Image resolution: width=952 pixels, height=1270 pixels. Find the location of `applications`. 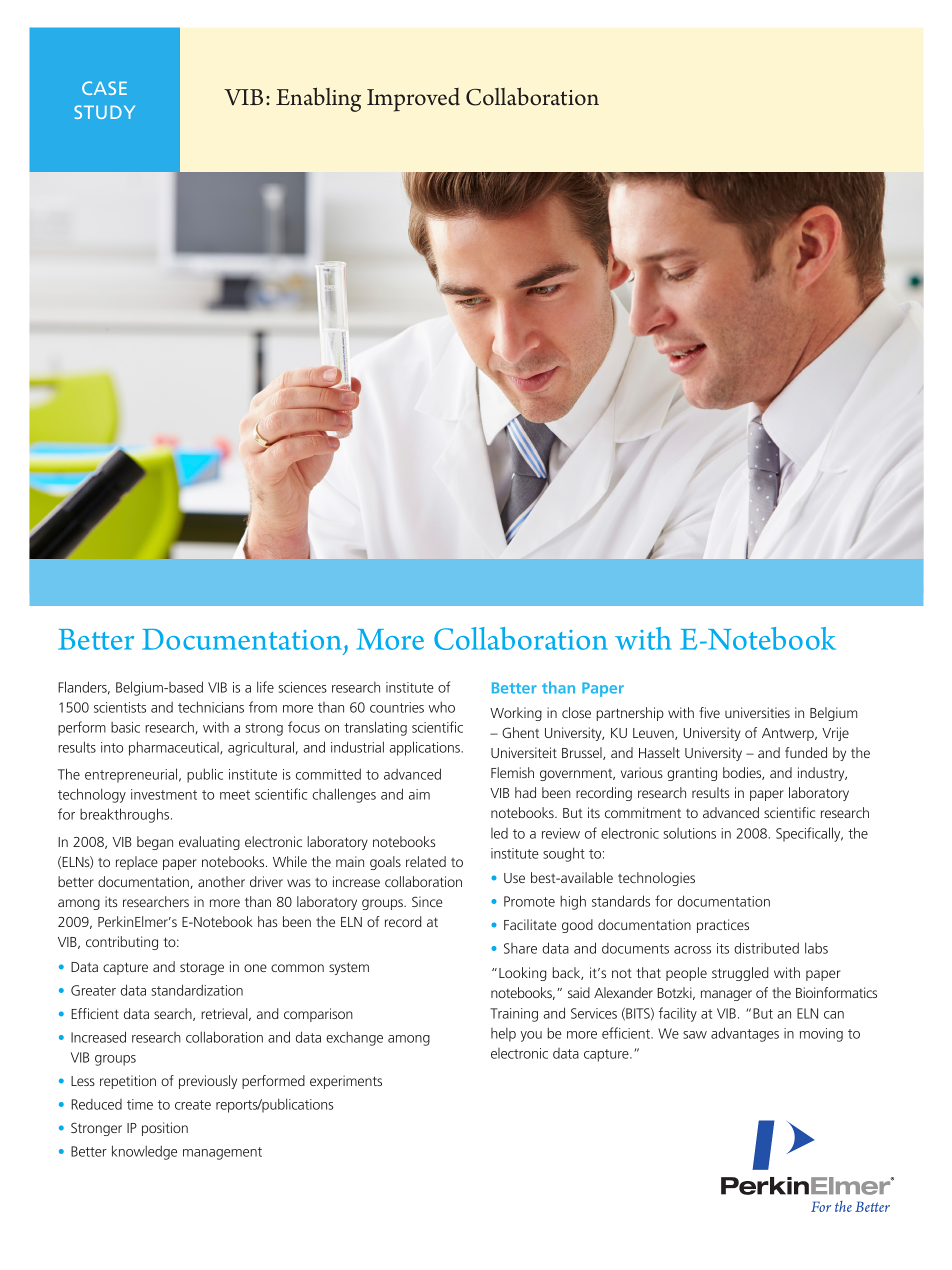

applications is located at coordinates (425, 748).
